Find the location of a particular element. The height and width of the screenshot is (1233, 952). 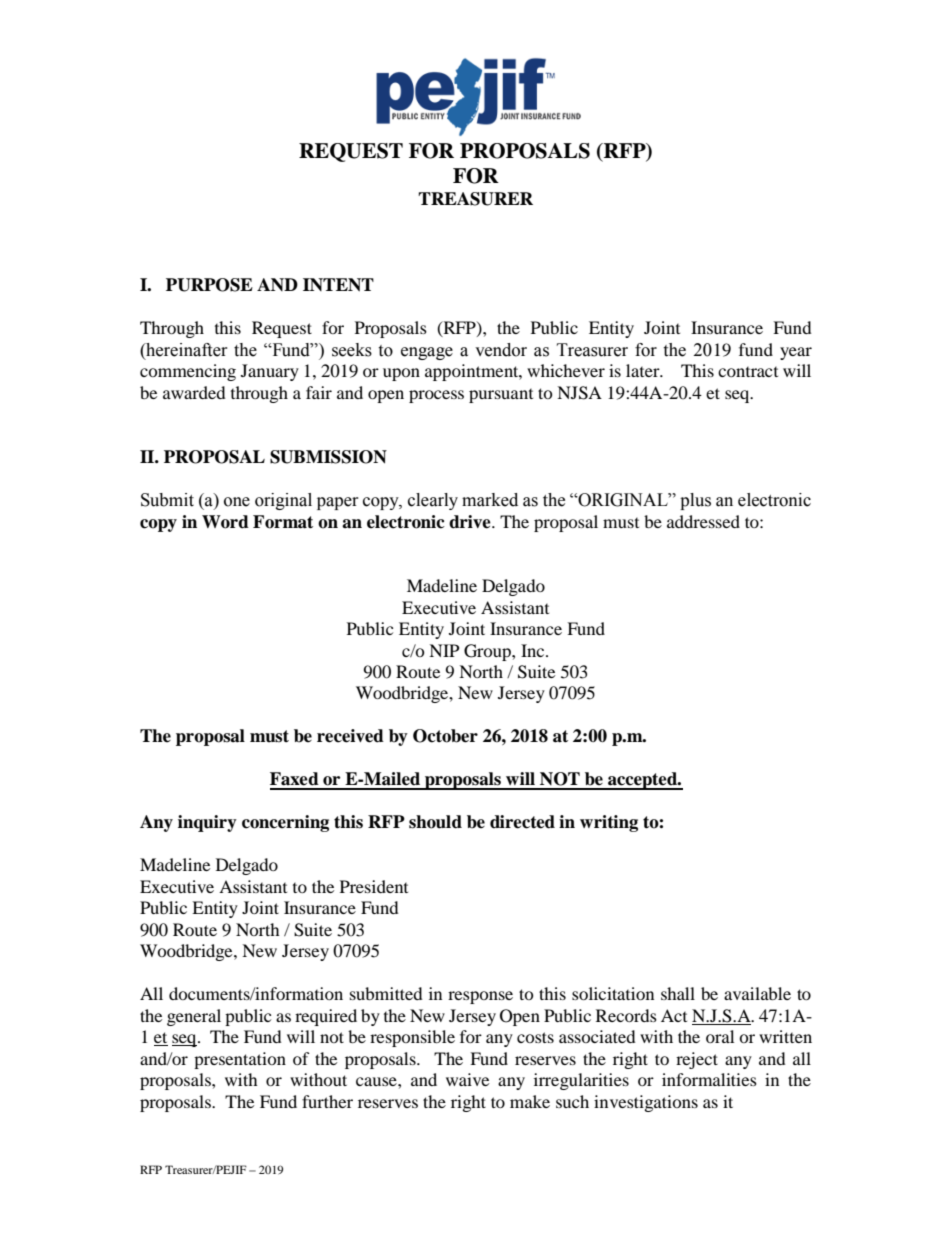

presentation is located at coordinates (240, 1060).
